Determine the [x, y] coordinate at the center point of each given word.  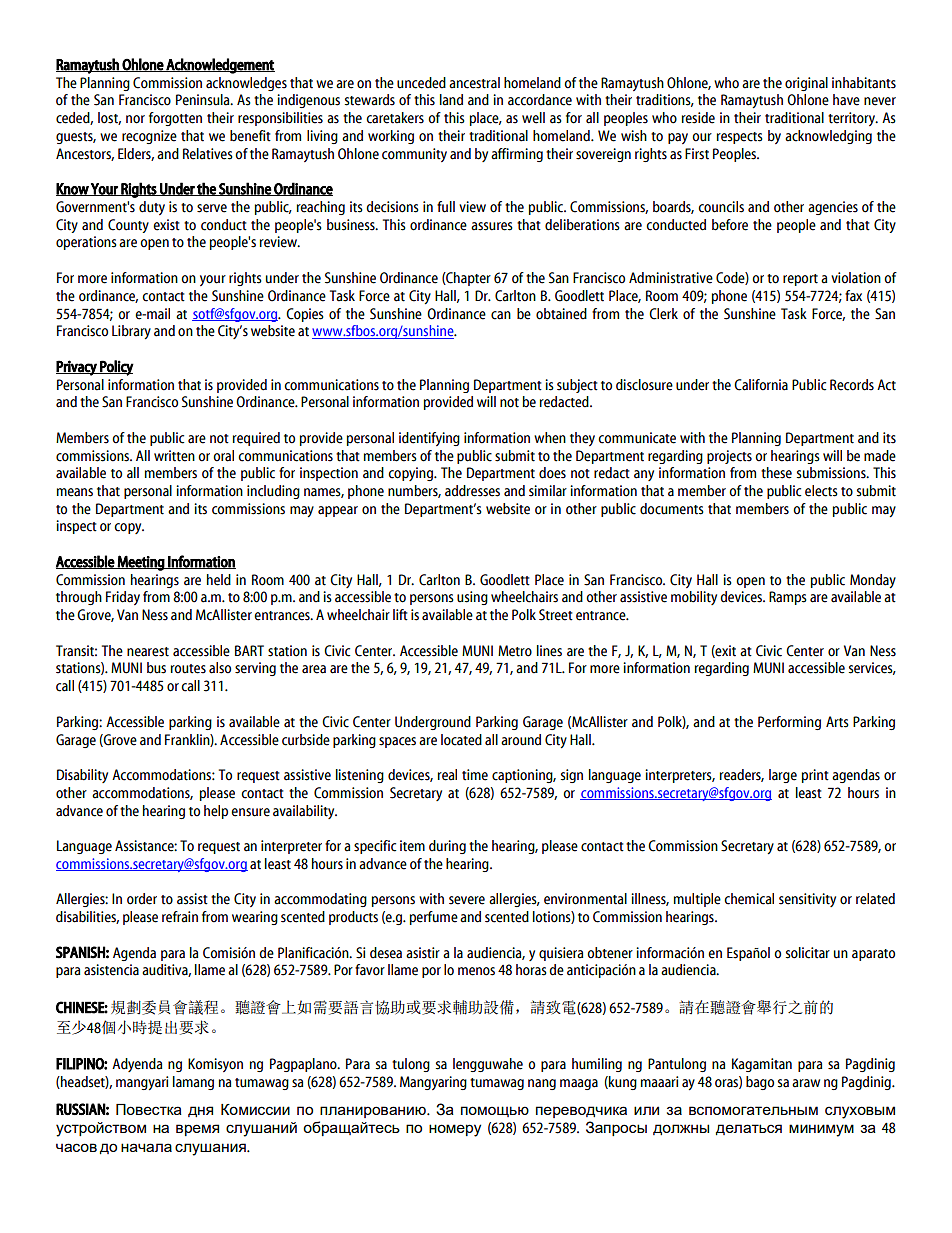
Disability [82, 776]
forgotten [175, 119]
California [761, 385]
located [461, 740]
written [174, 456]
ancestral [474, 83]
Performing [789, 723]
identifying [429, 439]
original [806, 84]
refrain [180, 917]
